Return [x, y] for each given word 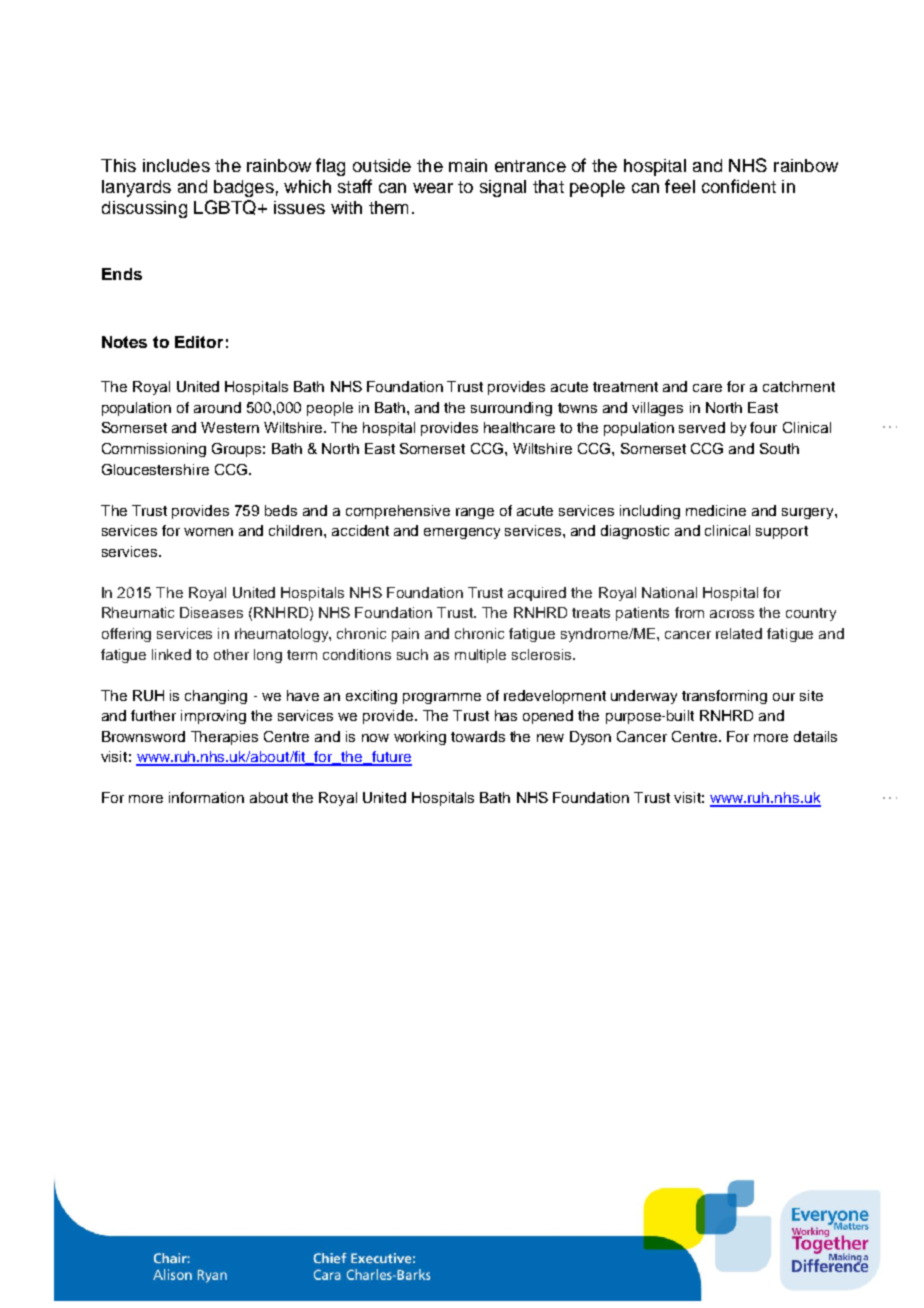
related [739, 633]
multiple [480, 656]
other [231, 654]
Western [230, 427]
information [206, 797]
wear [433, 188]
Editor [199, 342]
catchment [799, 386]
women [208, 532]
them [388, 207]
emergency [462, 533]
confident [739, 186]
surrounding [511, 409]
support [782, 532]
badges [244, 188]
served [702, 427]
